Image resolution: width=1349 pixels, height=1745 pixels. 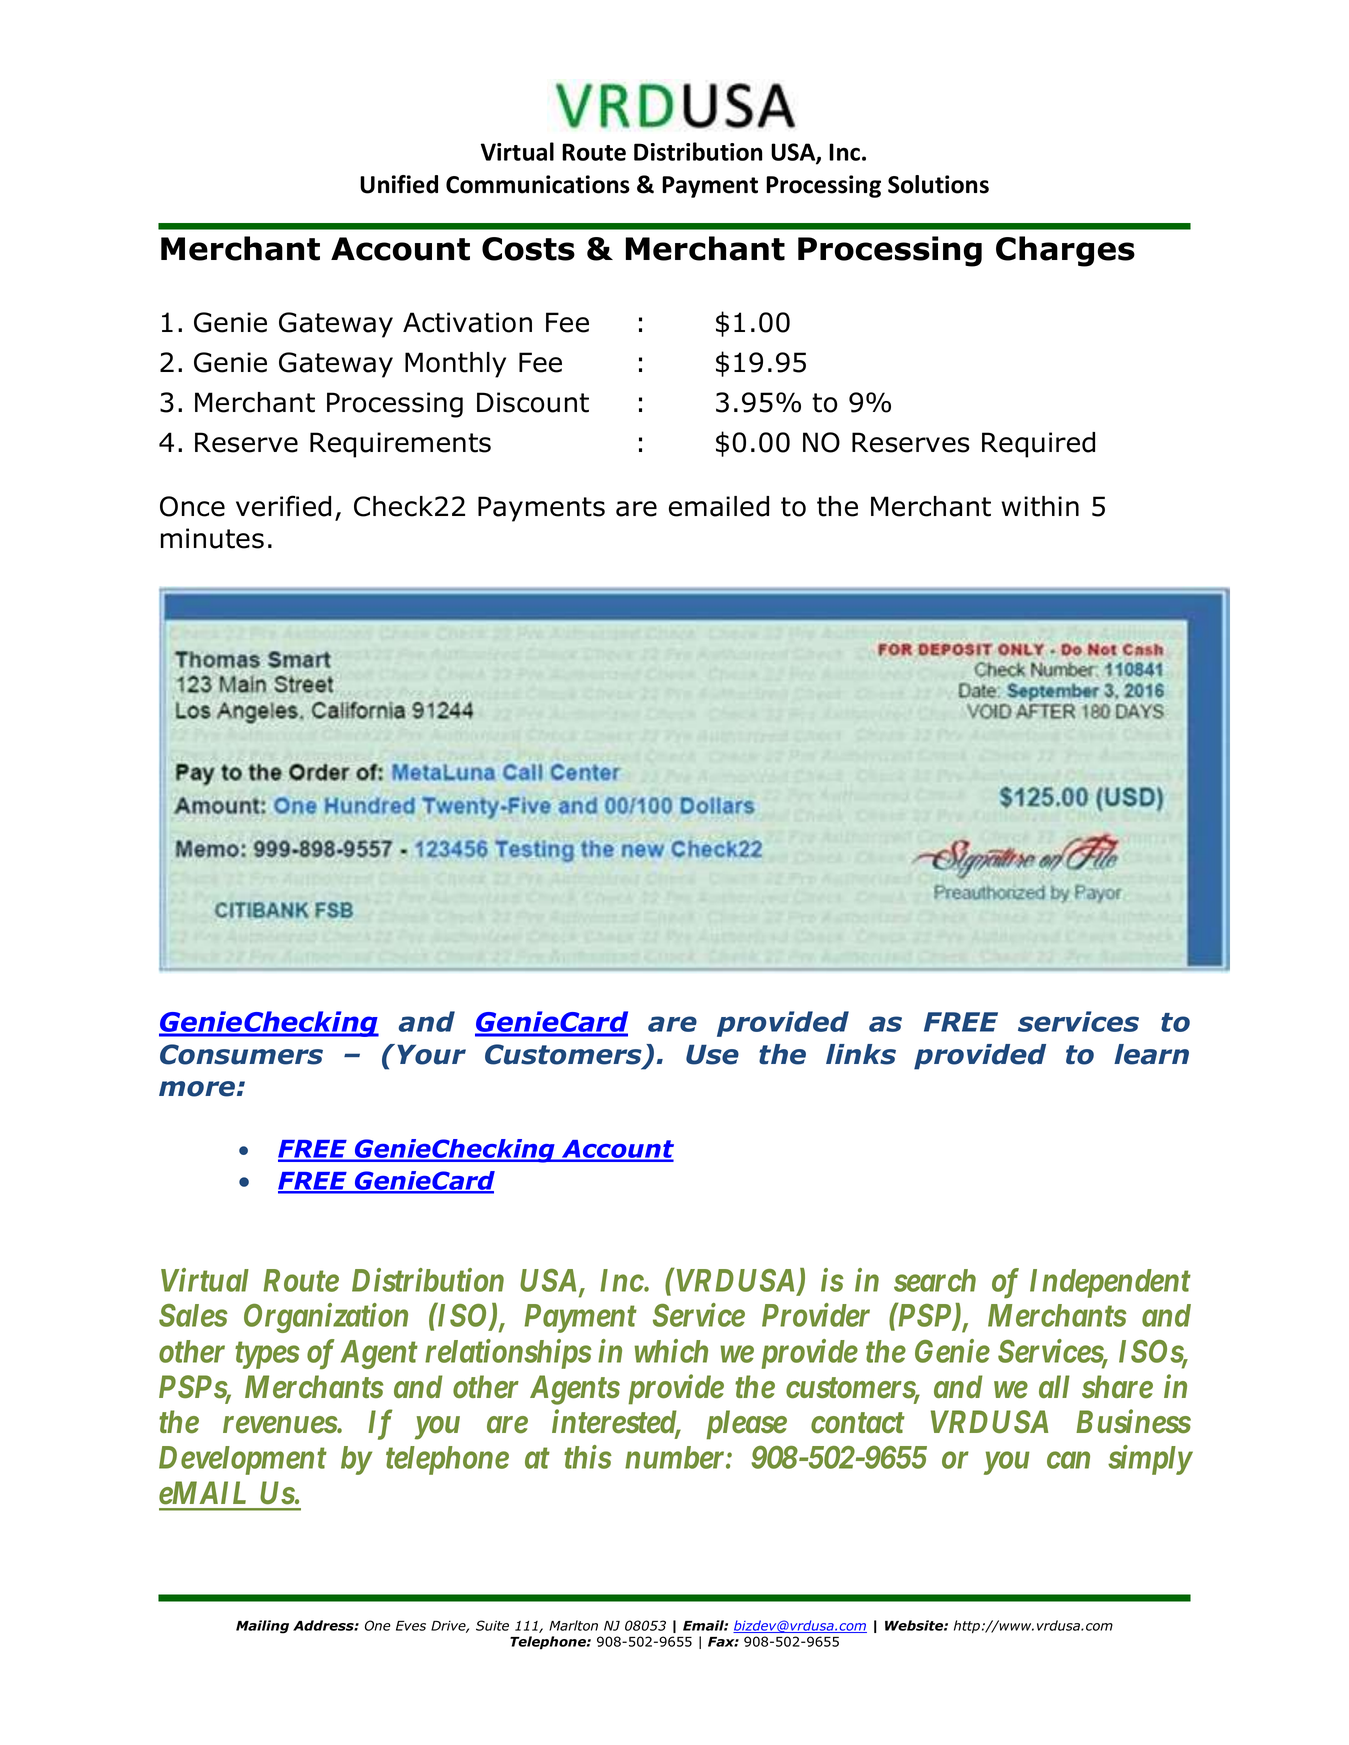 I want to click on Unified, so click(x=399, y=184).
